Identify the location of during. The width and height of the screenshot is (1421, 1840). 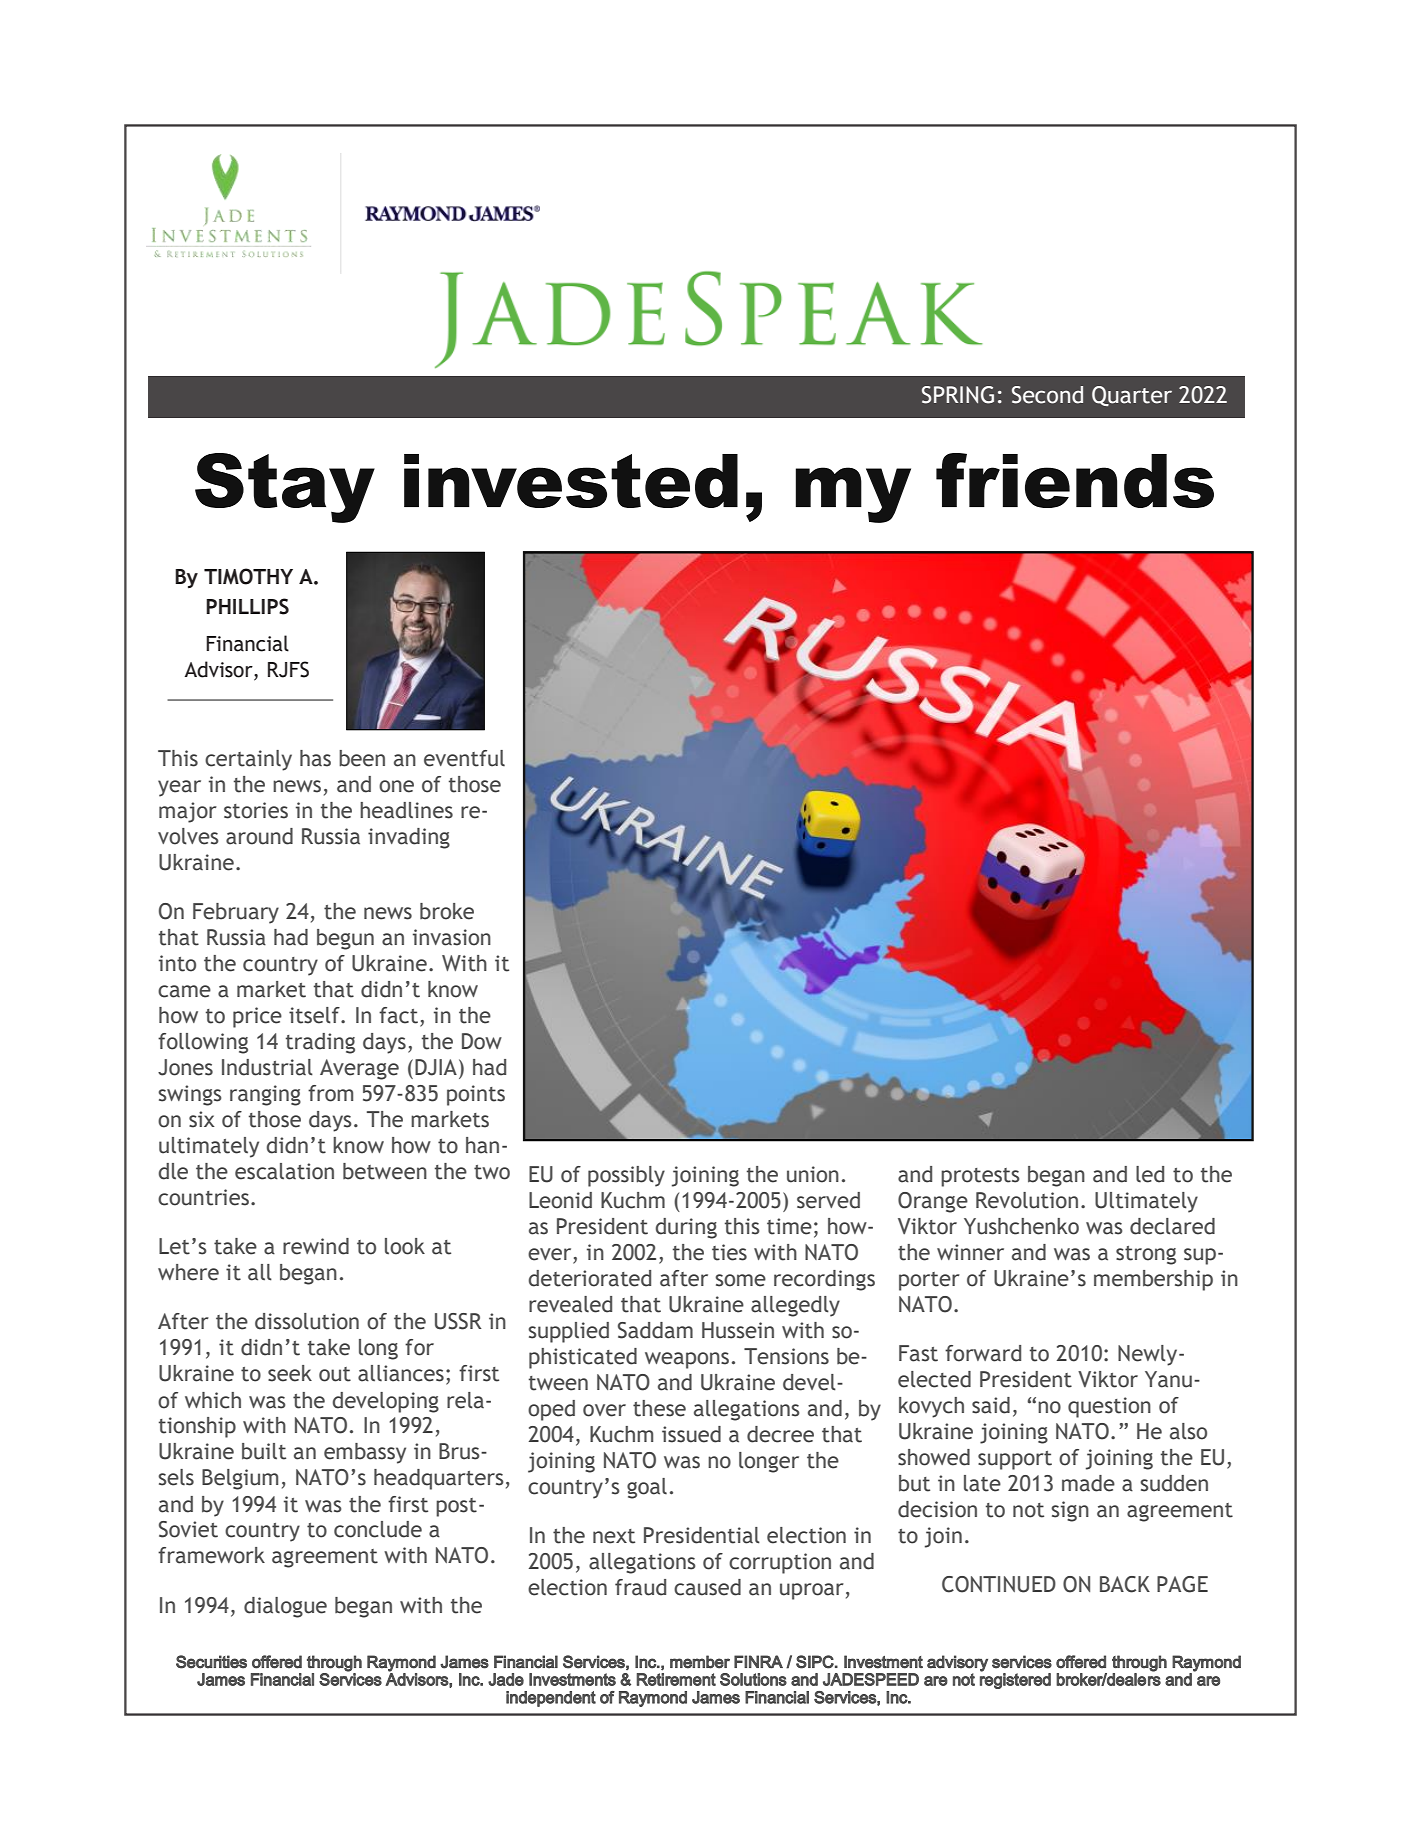
(686, 1228).
